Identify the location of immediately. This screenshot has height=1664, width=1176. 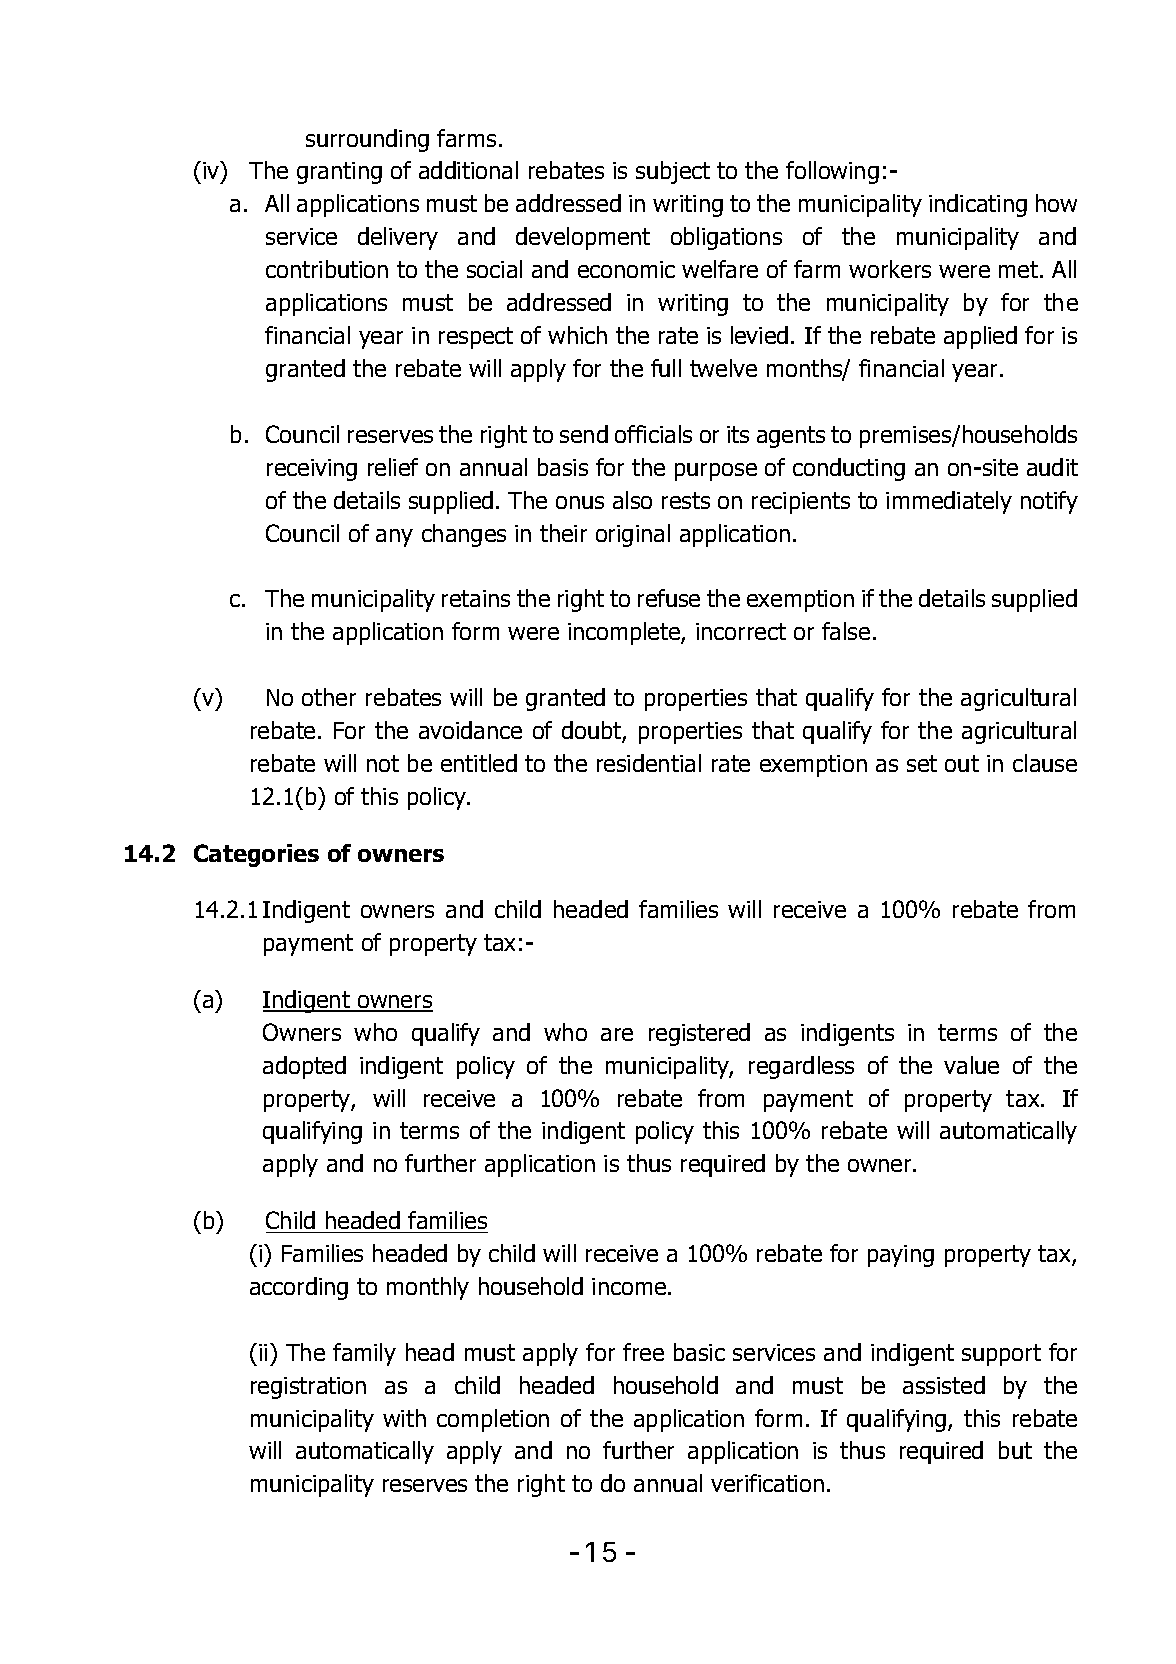
(949, 502).
